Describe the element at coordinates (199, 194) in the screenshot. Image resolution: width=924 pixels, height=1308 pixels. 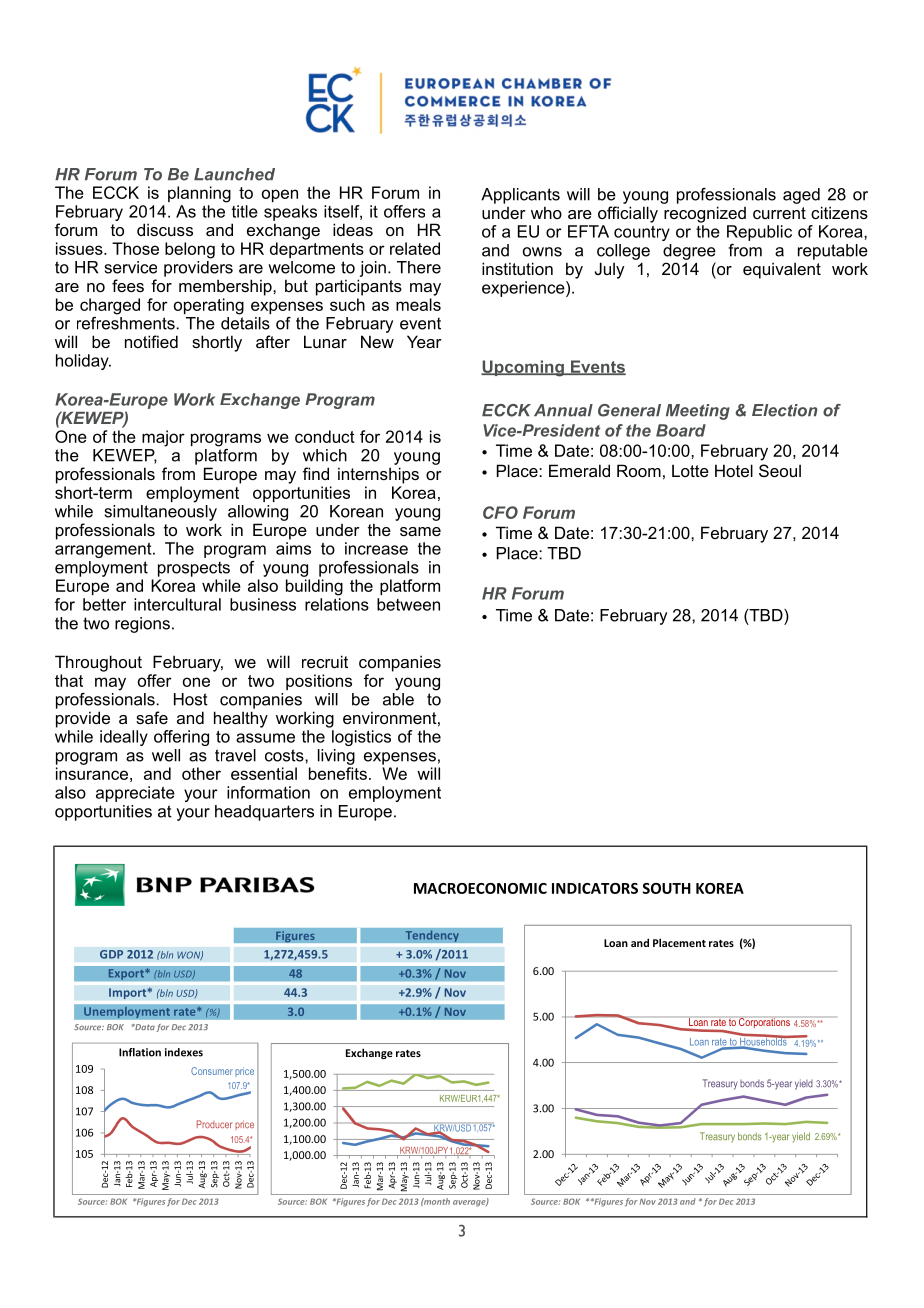
I see `planning` at that location.
